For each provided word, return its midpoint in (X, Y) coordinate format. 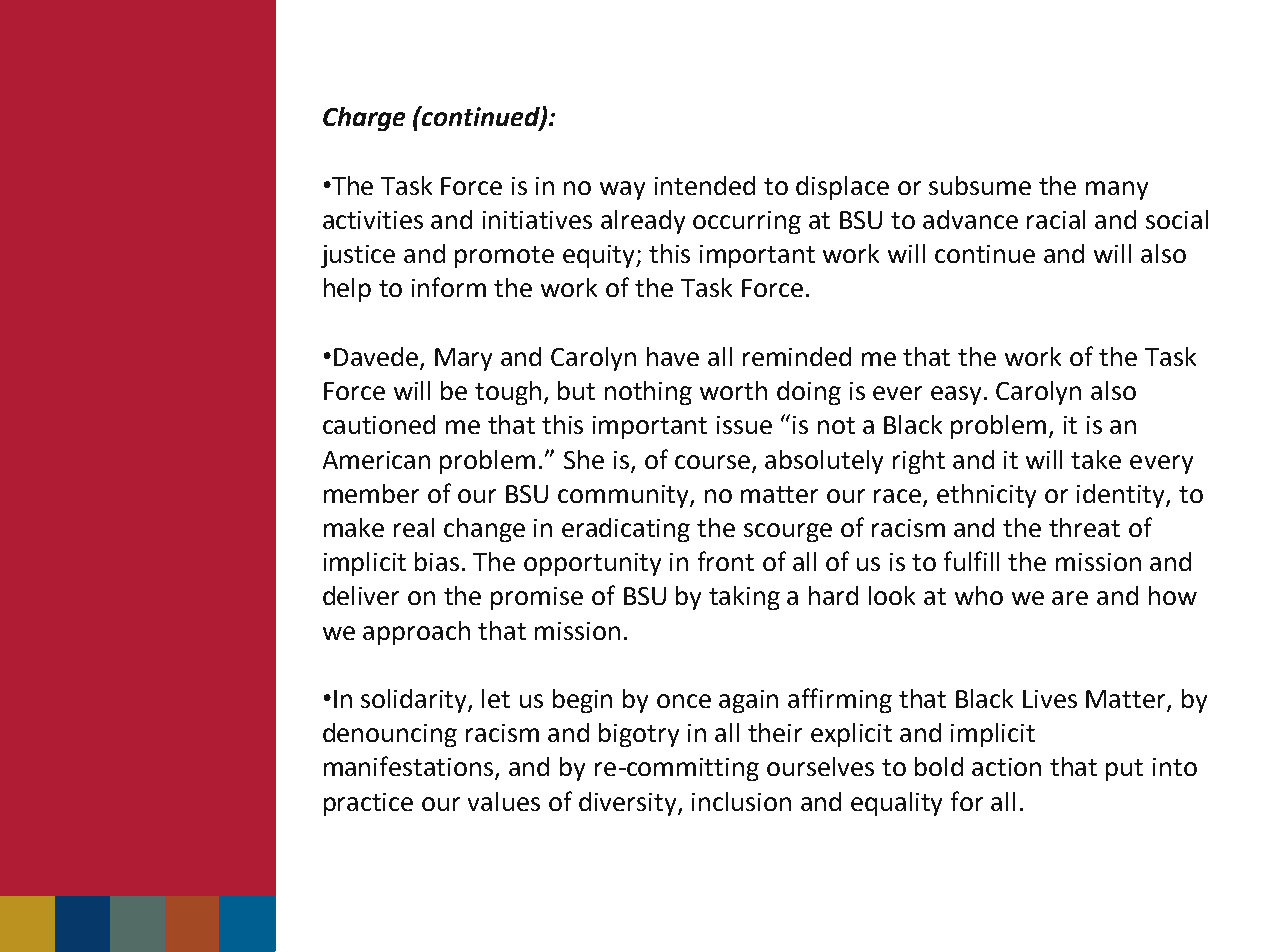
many (1117, 190)
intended (705, 185)
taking (744, 598)
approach (416, 633)
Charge (364, 119)
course (712, 462)
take (1096, 459)
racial (1056, 219)
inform (449, 287)
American (376, 460)
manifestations (410, 767)
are (1070, 598)
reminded (797, 356)
